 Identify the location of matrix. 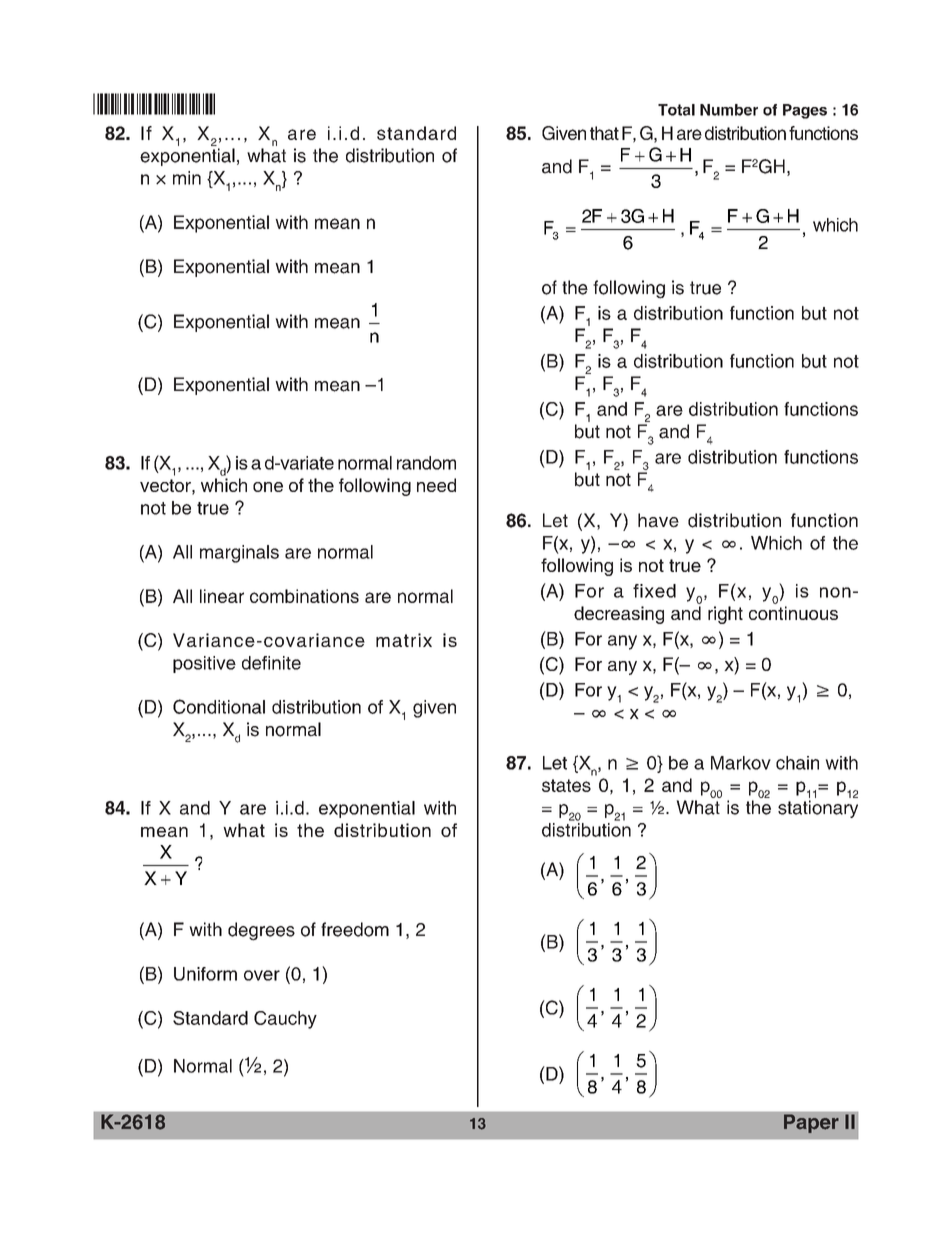
(404, 640).
